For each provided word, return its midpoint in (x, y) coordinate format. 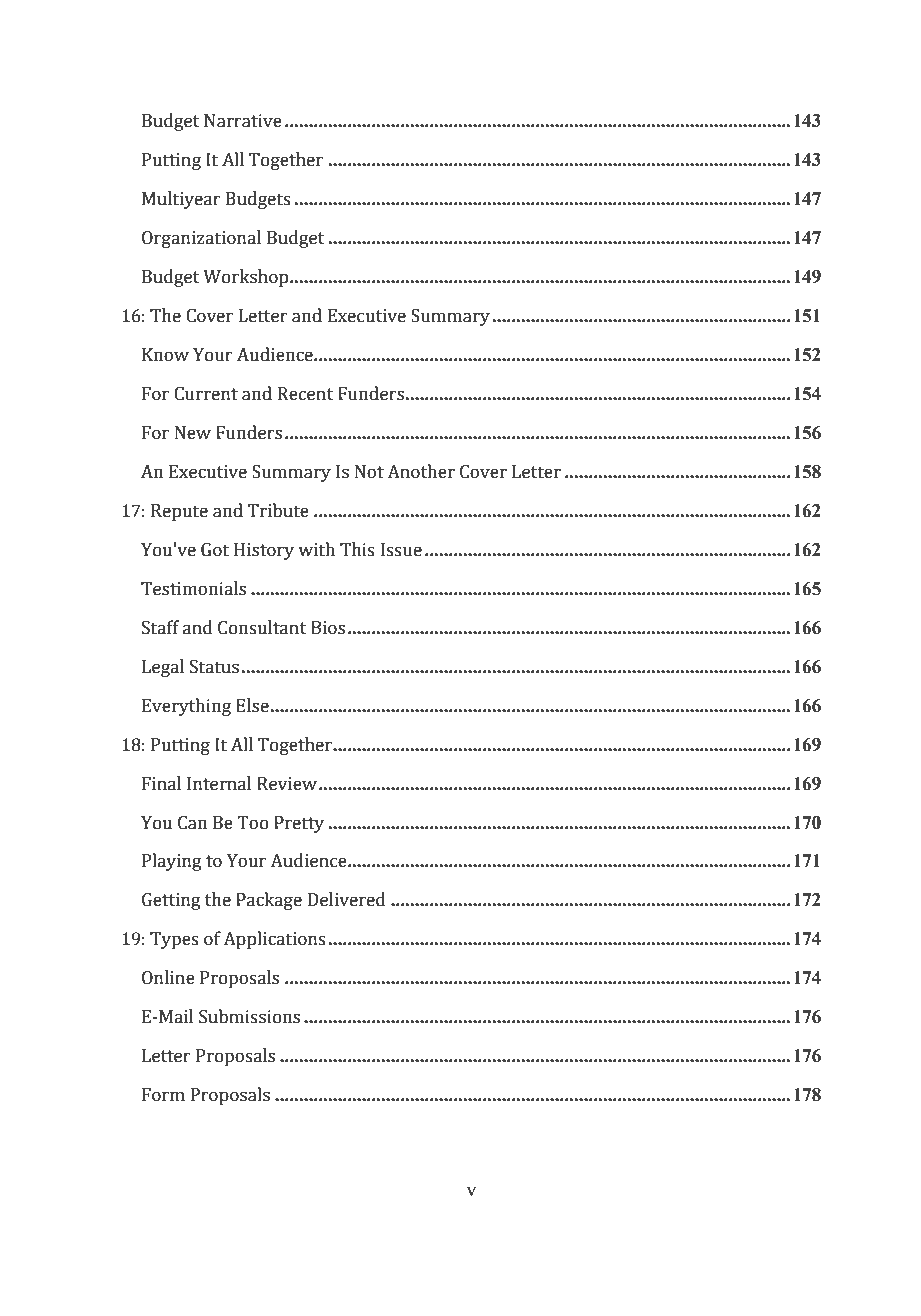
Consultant (262, 627)
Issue (401, 550)
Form (163, 1095)
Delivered (347, 899)
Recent (305, 394)
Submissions (249, 1016)
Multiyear (181, 200)
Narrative (243, 121)
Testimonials (193, 588)
